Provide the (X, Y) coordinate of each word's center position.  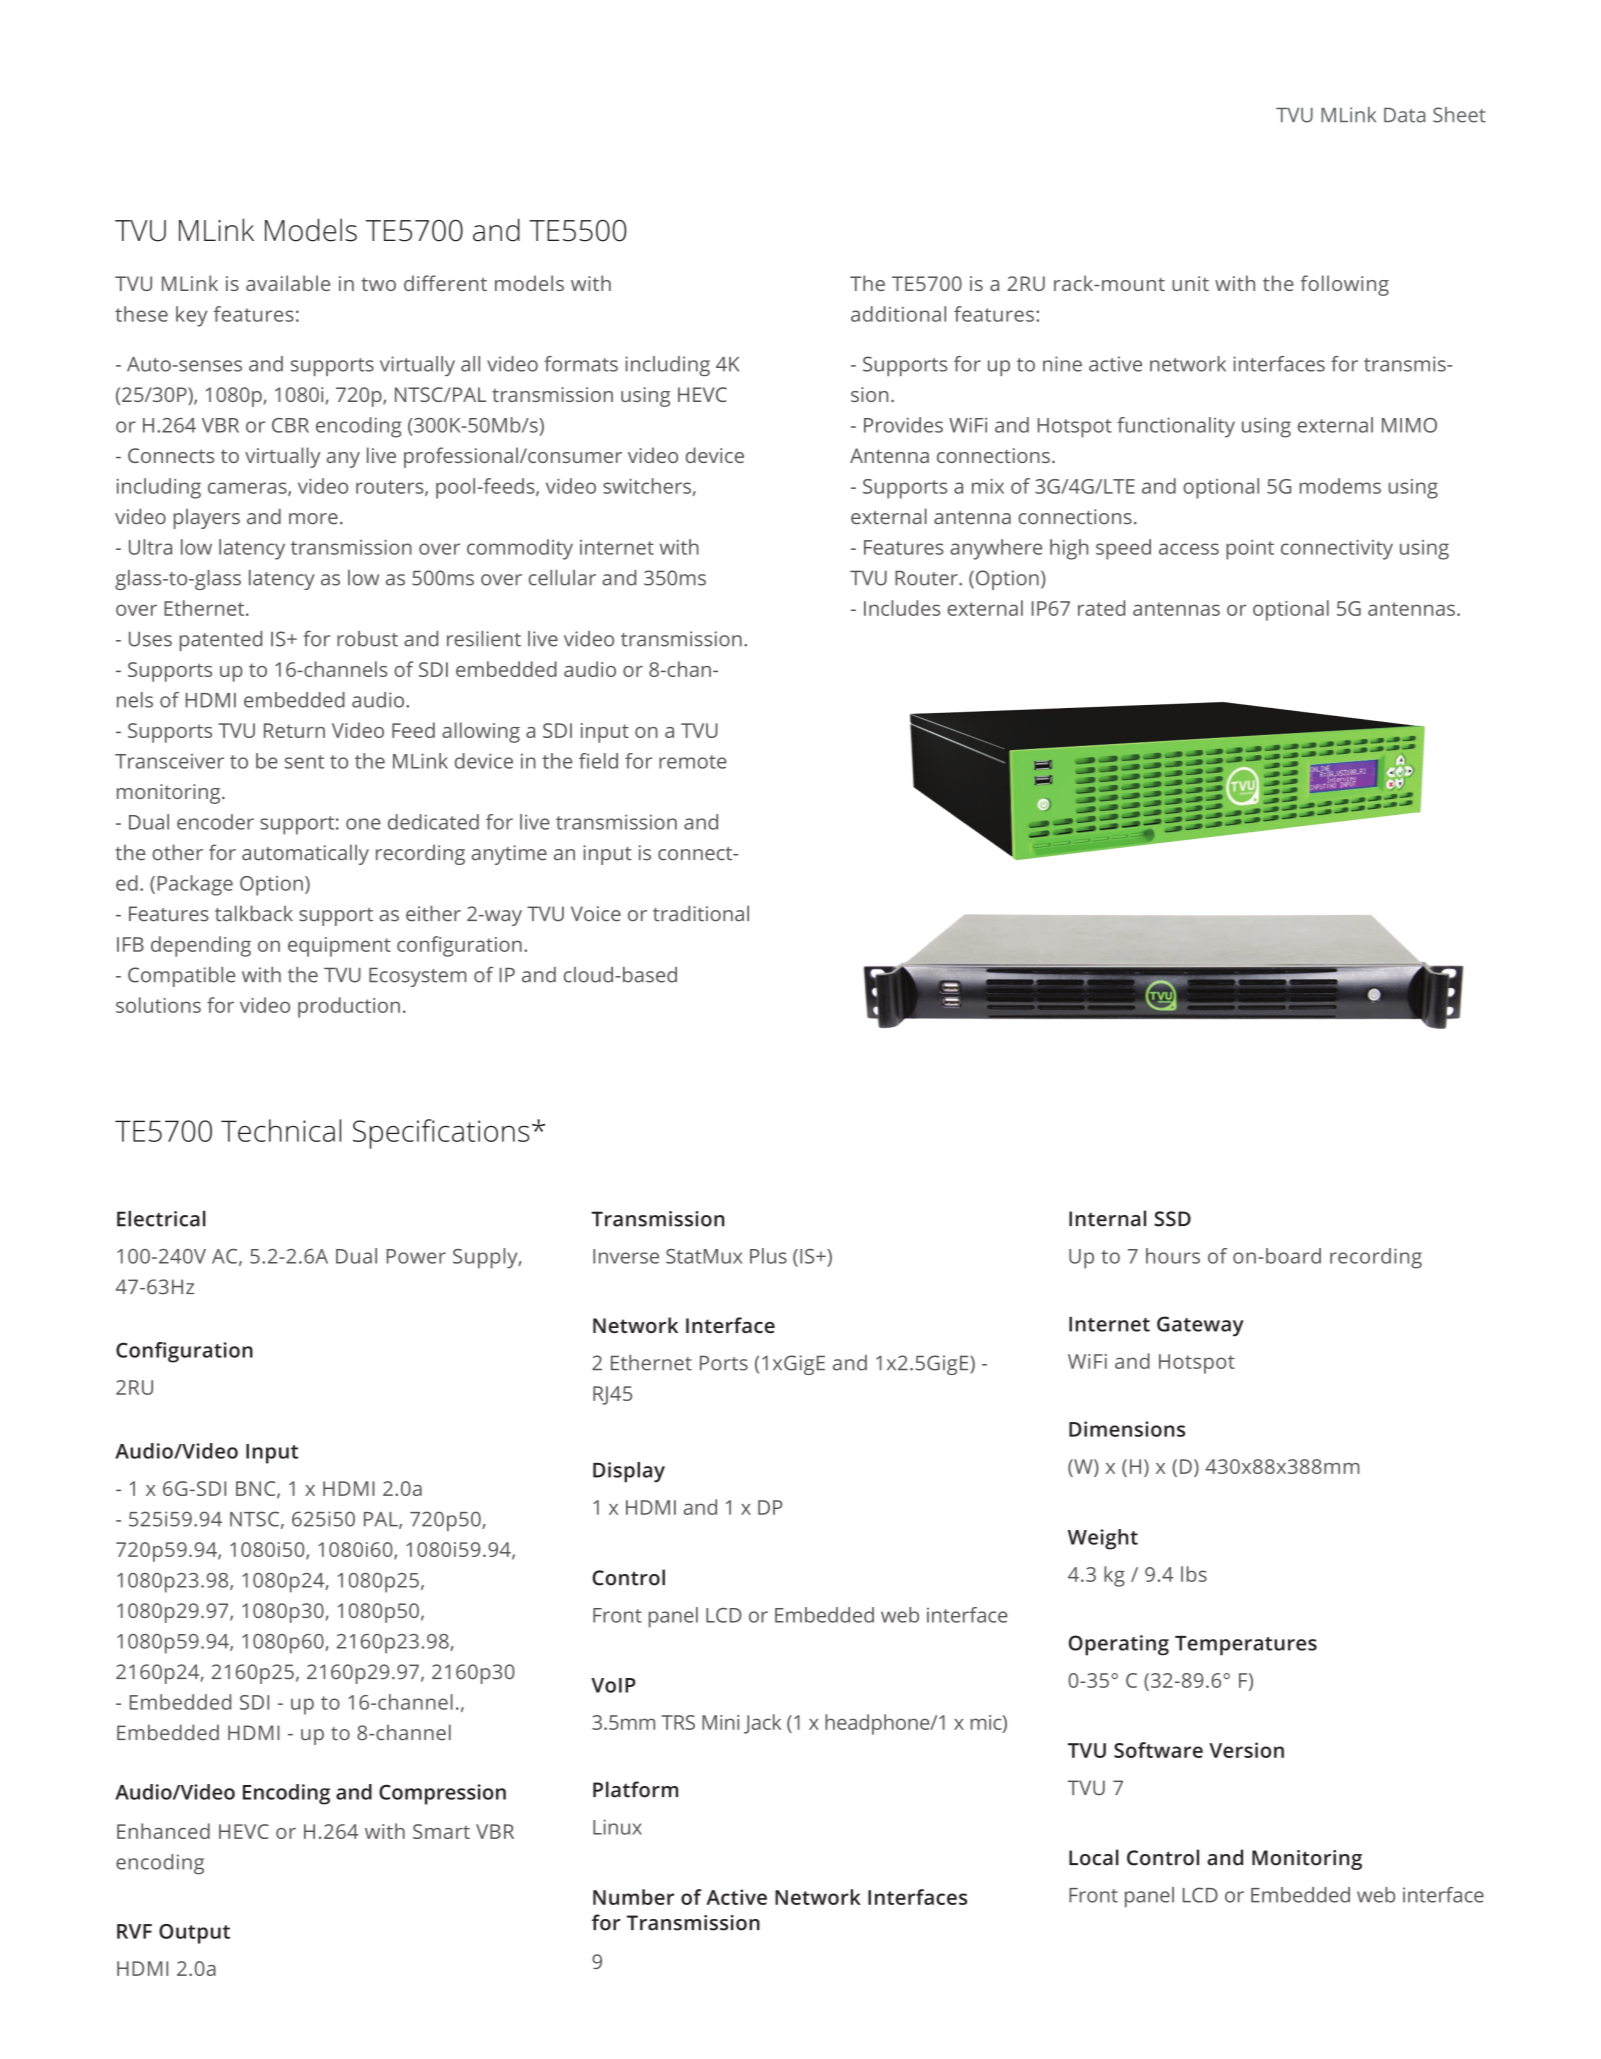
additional (898, 314)
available (288, 283)
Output (194, 1934)
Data (1404, 115)
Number (633, 1897)
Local (1094, 1857)
